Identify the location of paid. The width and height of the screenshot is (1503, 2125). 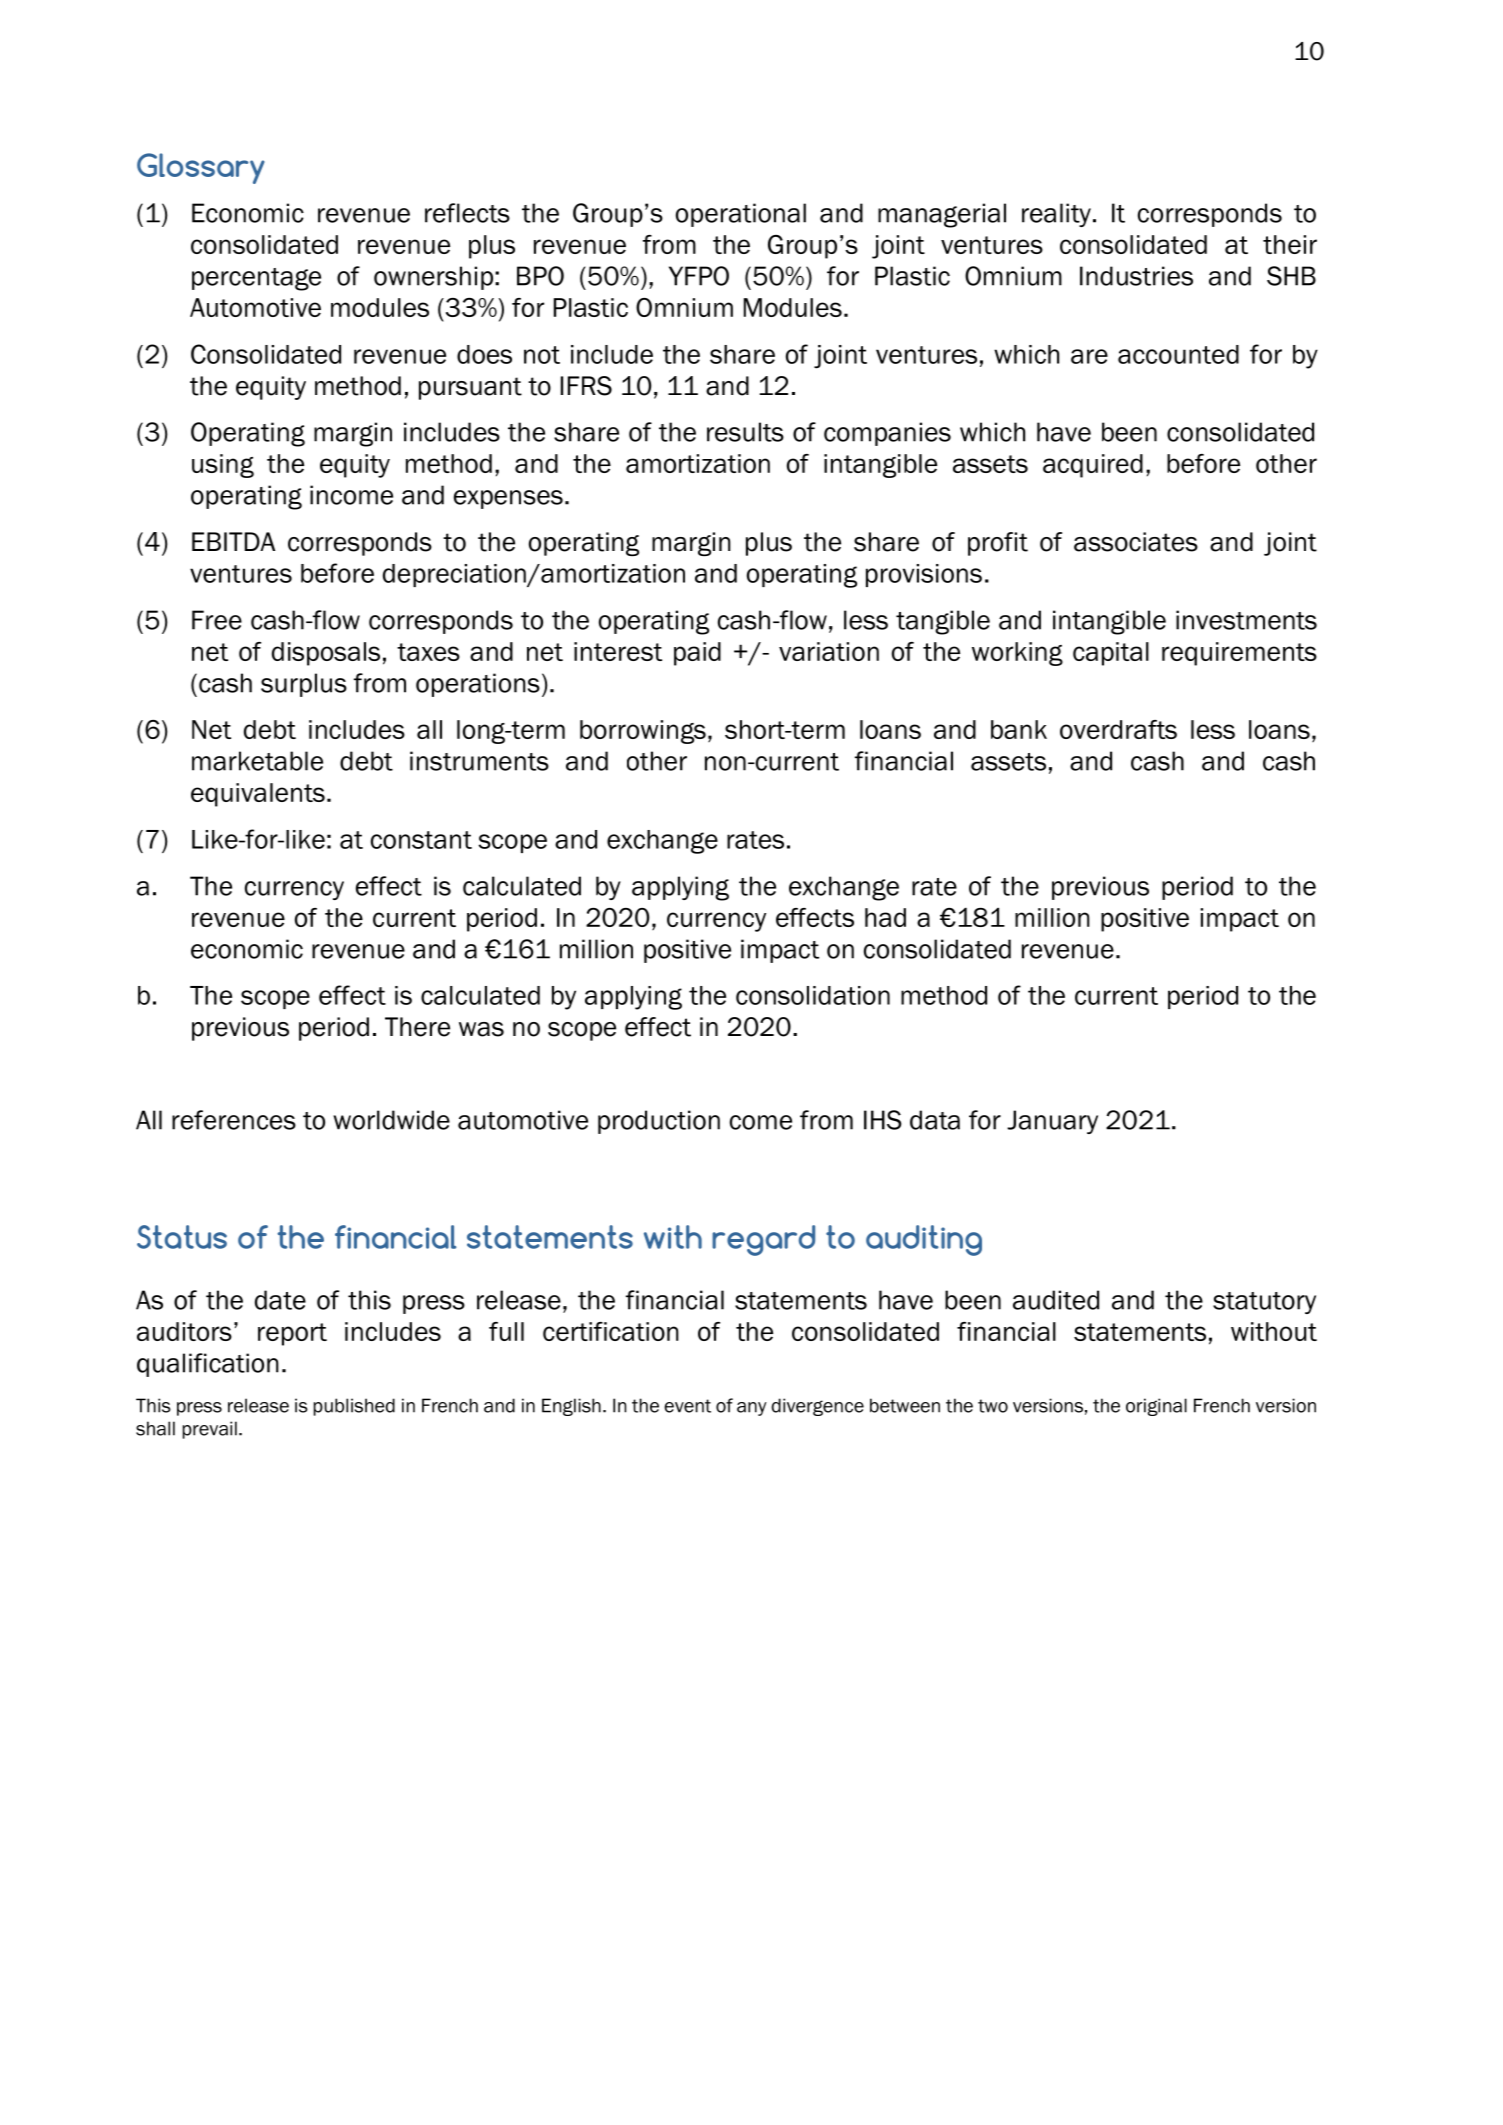
(697, 654).
